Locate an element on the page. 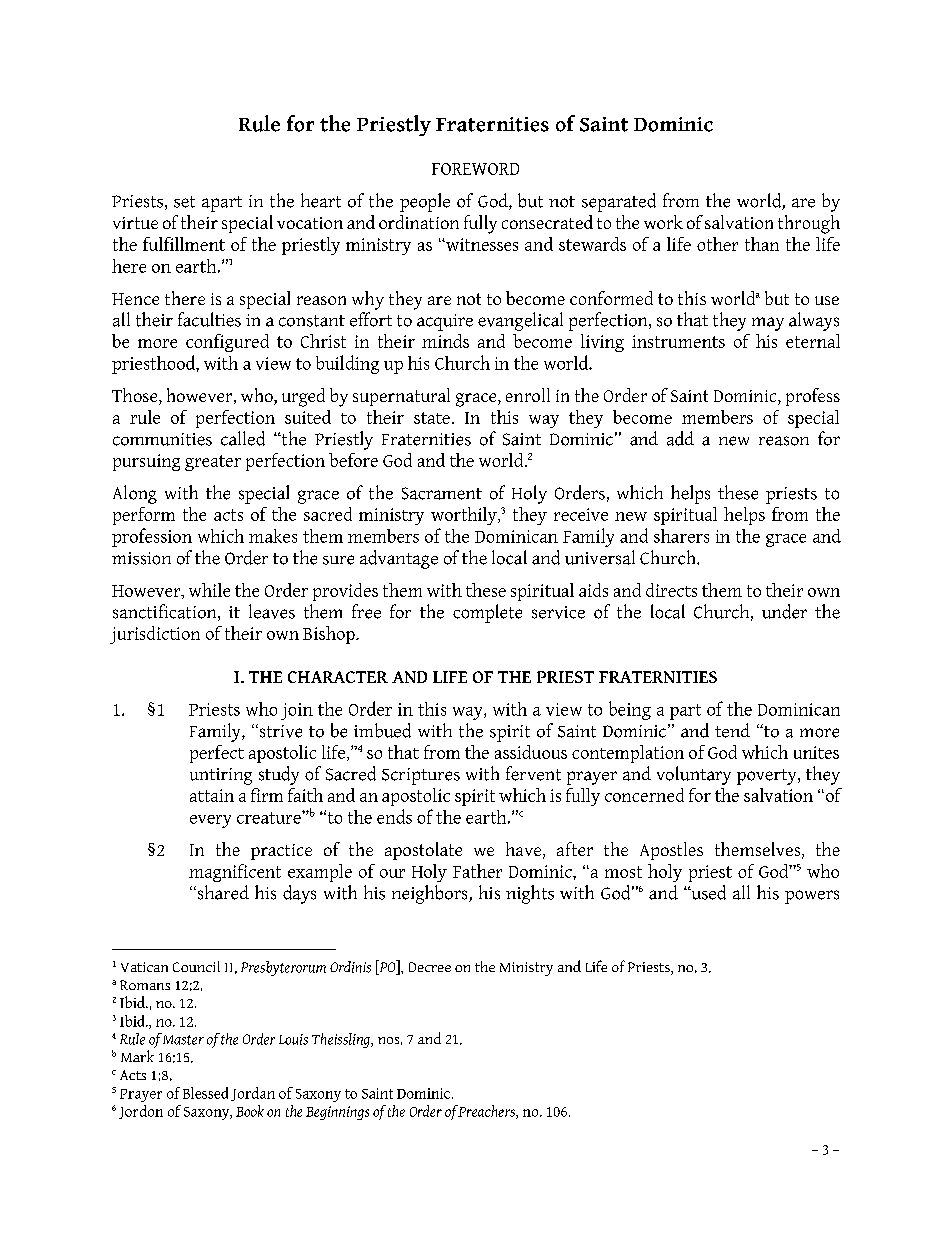 The image size is (952, 1233). FOREWORD is located at coordinates (475, 169).
